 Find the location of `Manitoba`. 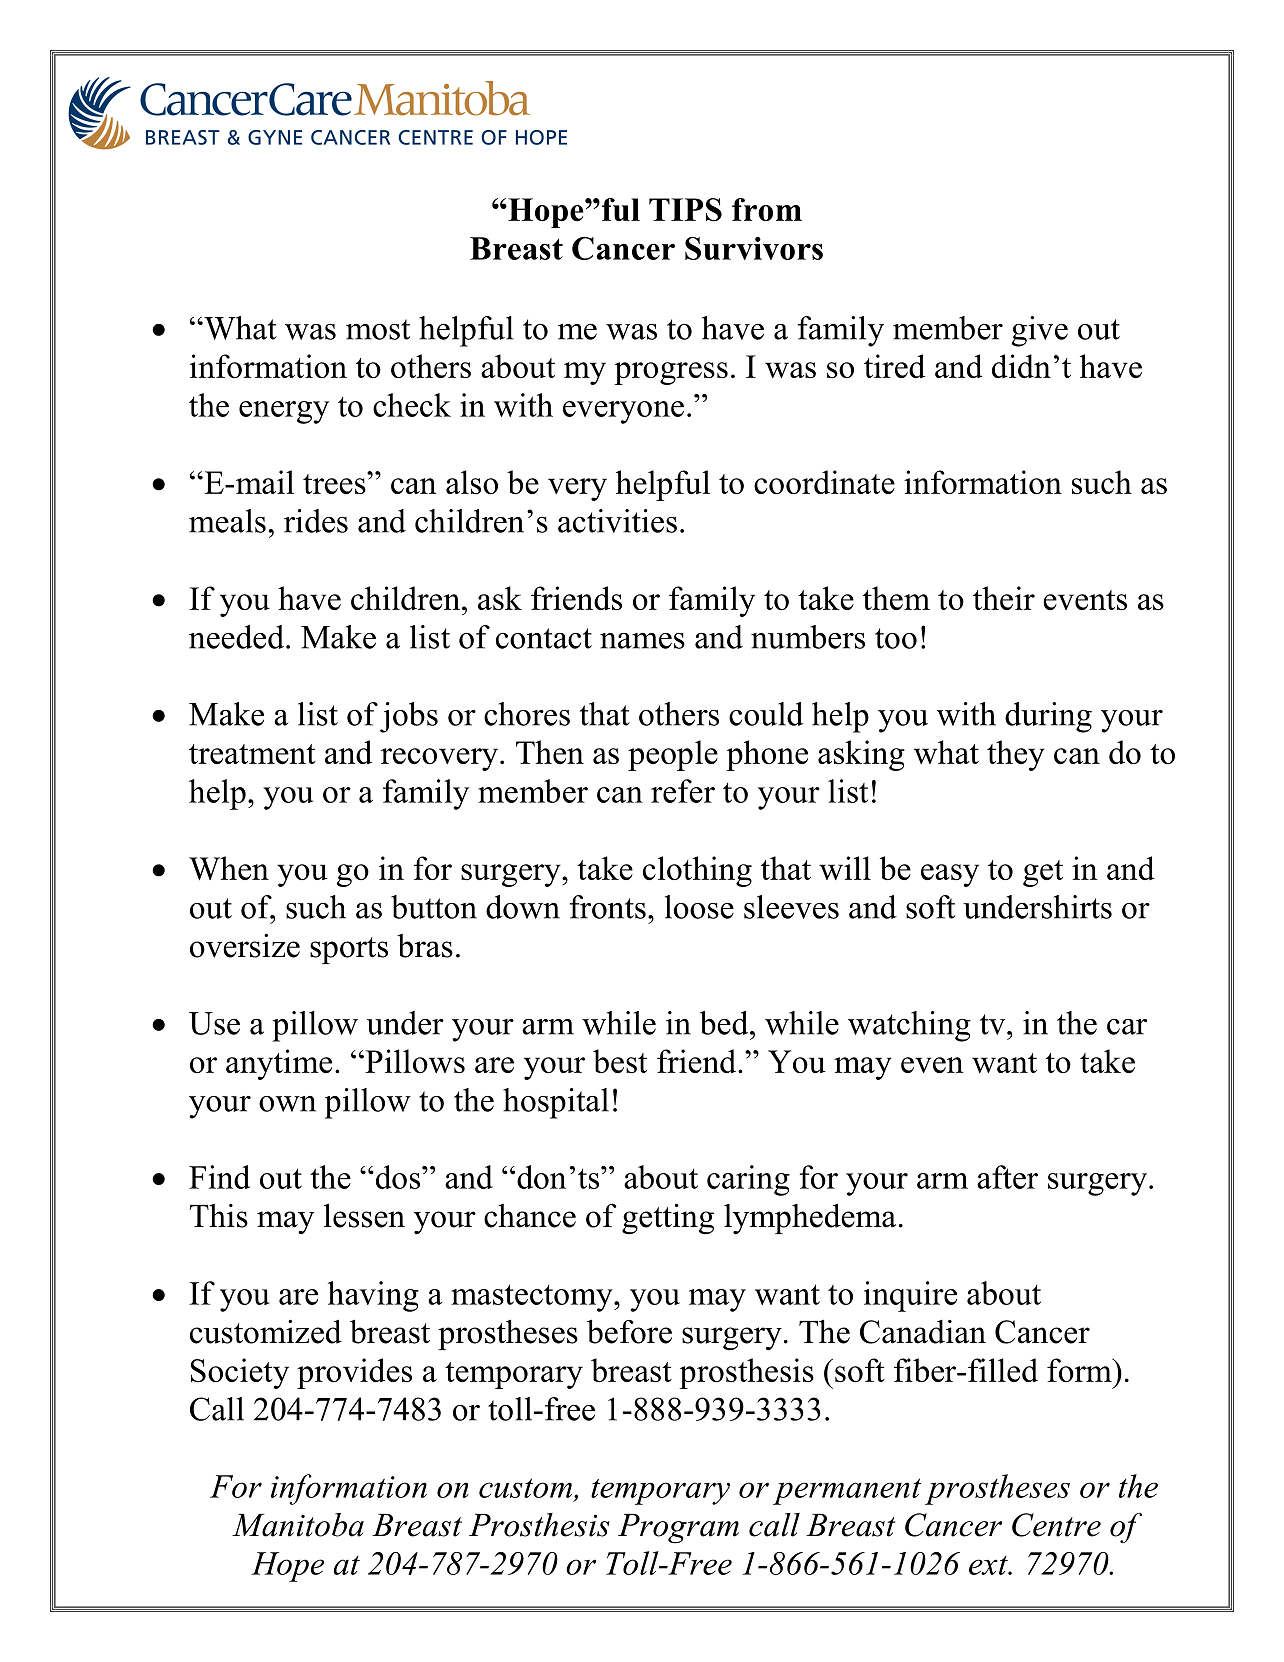

Manitoba is located at coordinates (298, 1525).
